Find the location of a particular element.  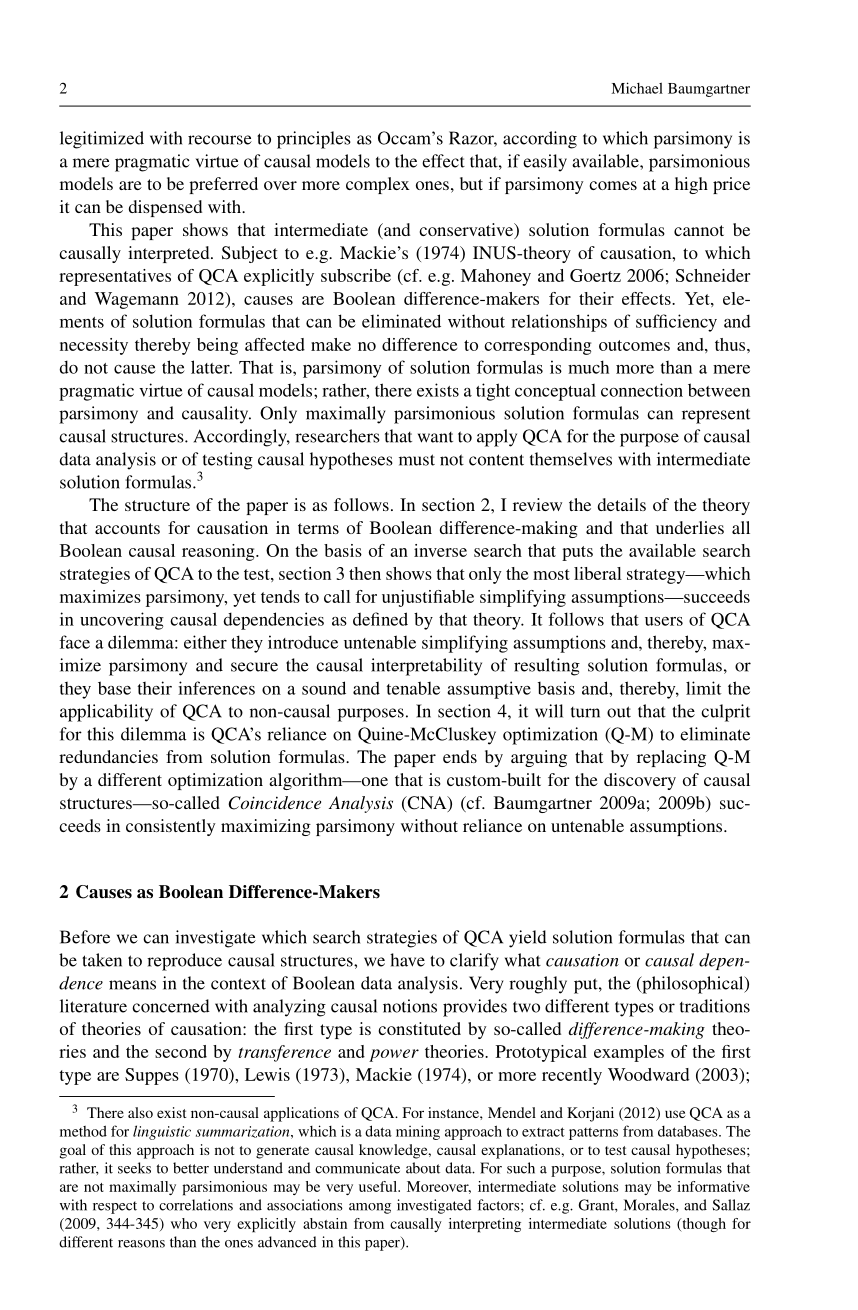

have is located at coordinates (407, 960).
